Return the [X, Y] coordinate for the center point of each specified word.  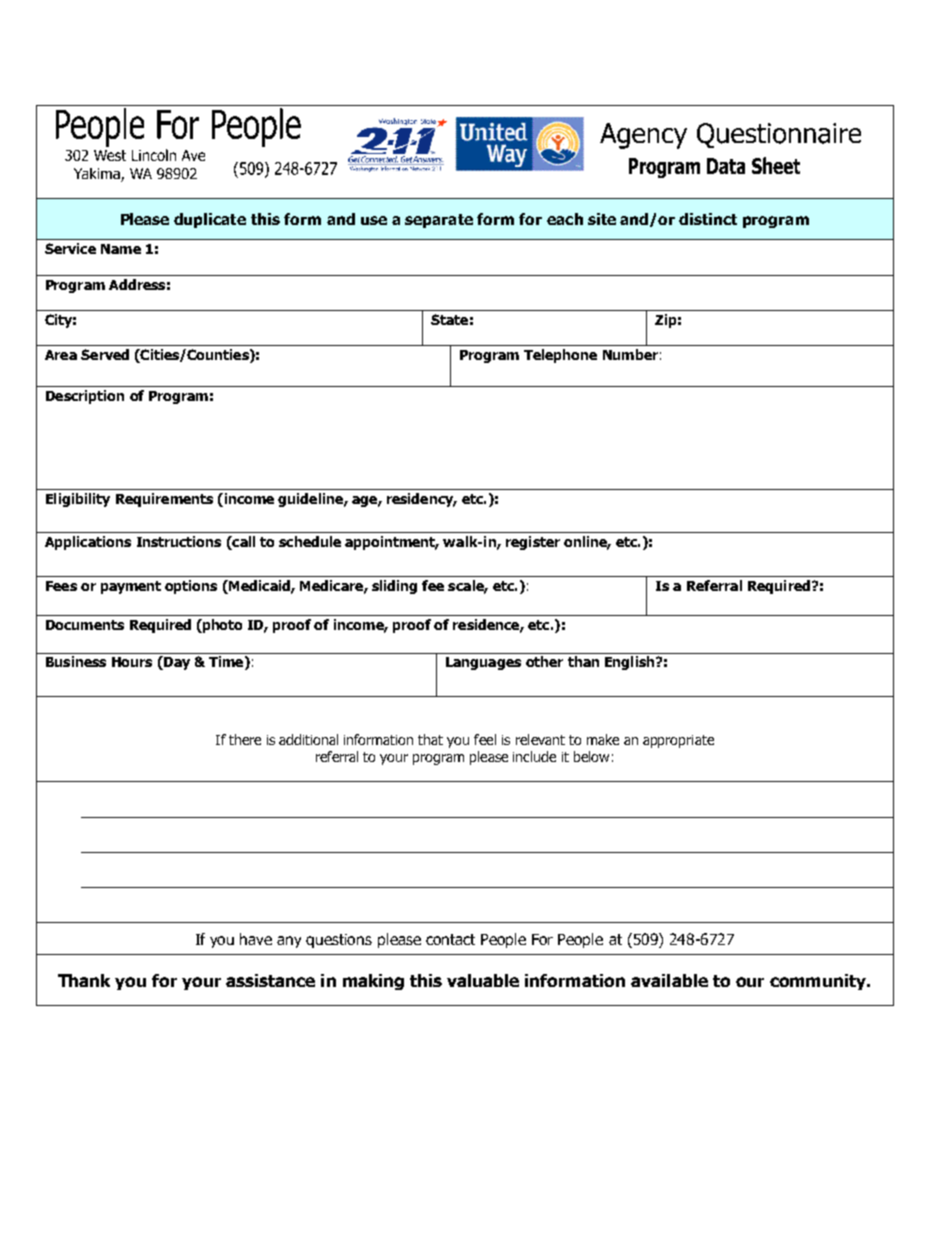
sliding [394, 587]
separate [439, 221]
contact [450, 939]
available [669, 980]
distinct [708, 219]
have [256, 939]
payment [131, 587]
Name [121, 249]
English [631, 663]
